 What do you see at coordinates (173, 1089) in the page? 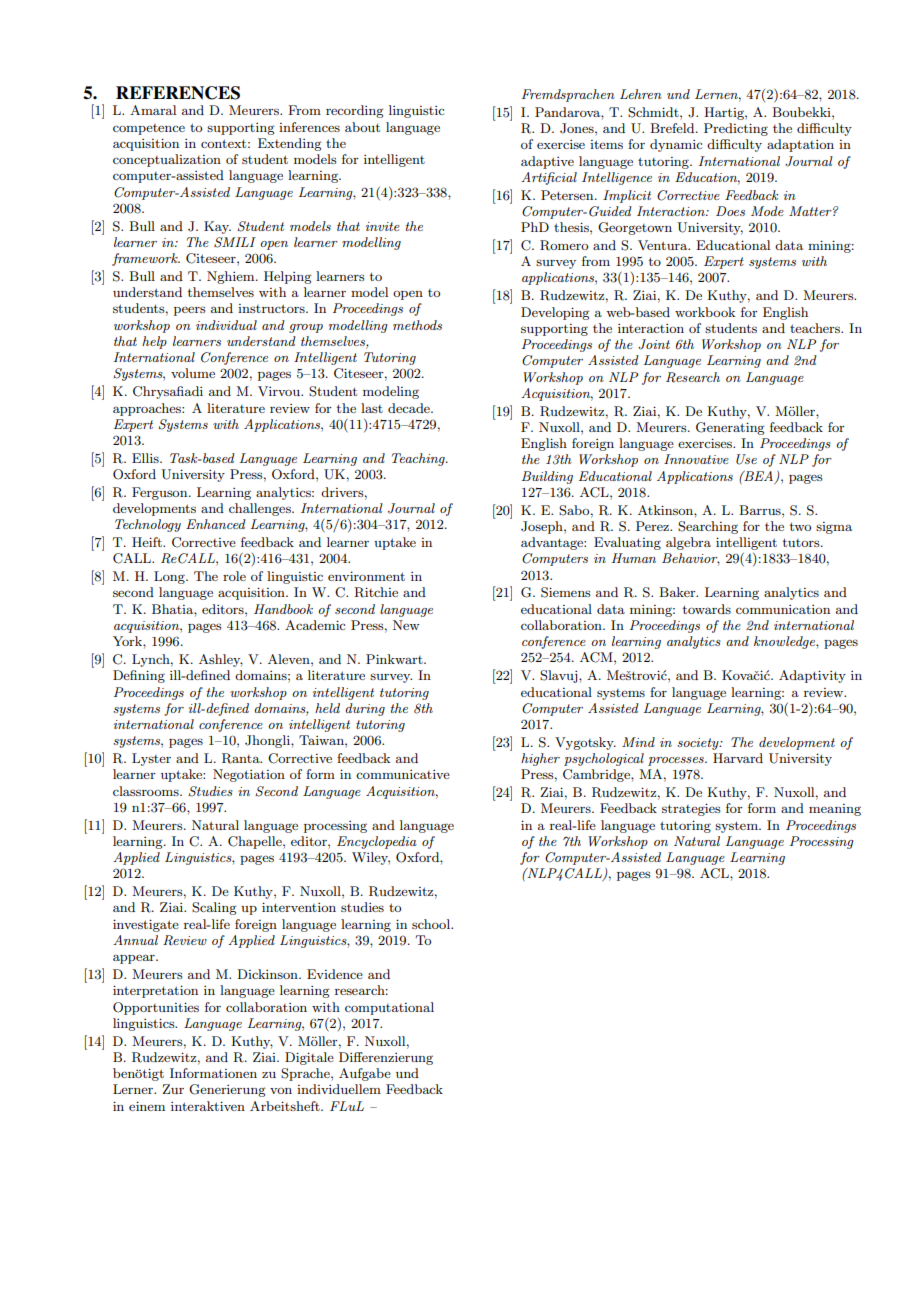
I see `Zur` at bounding box center [173, 1089].
